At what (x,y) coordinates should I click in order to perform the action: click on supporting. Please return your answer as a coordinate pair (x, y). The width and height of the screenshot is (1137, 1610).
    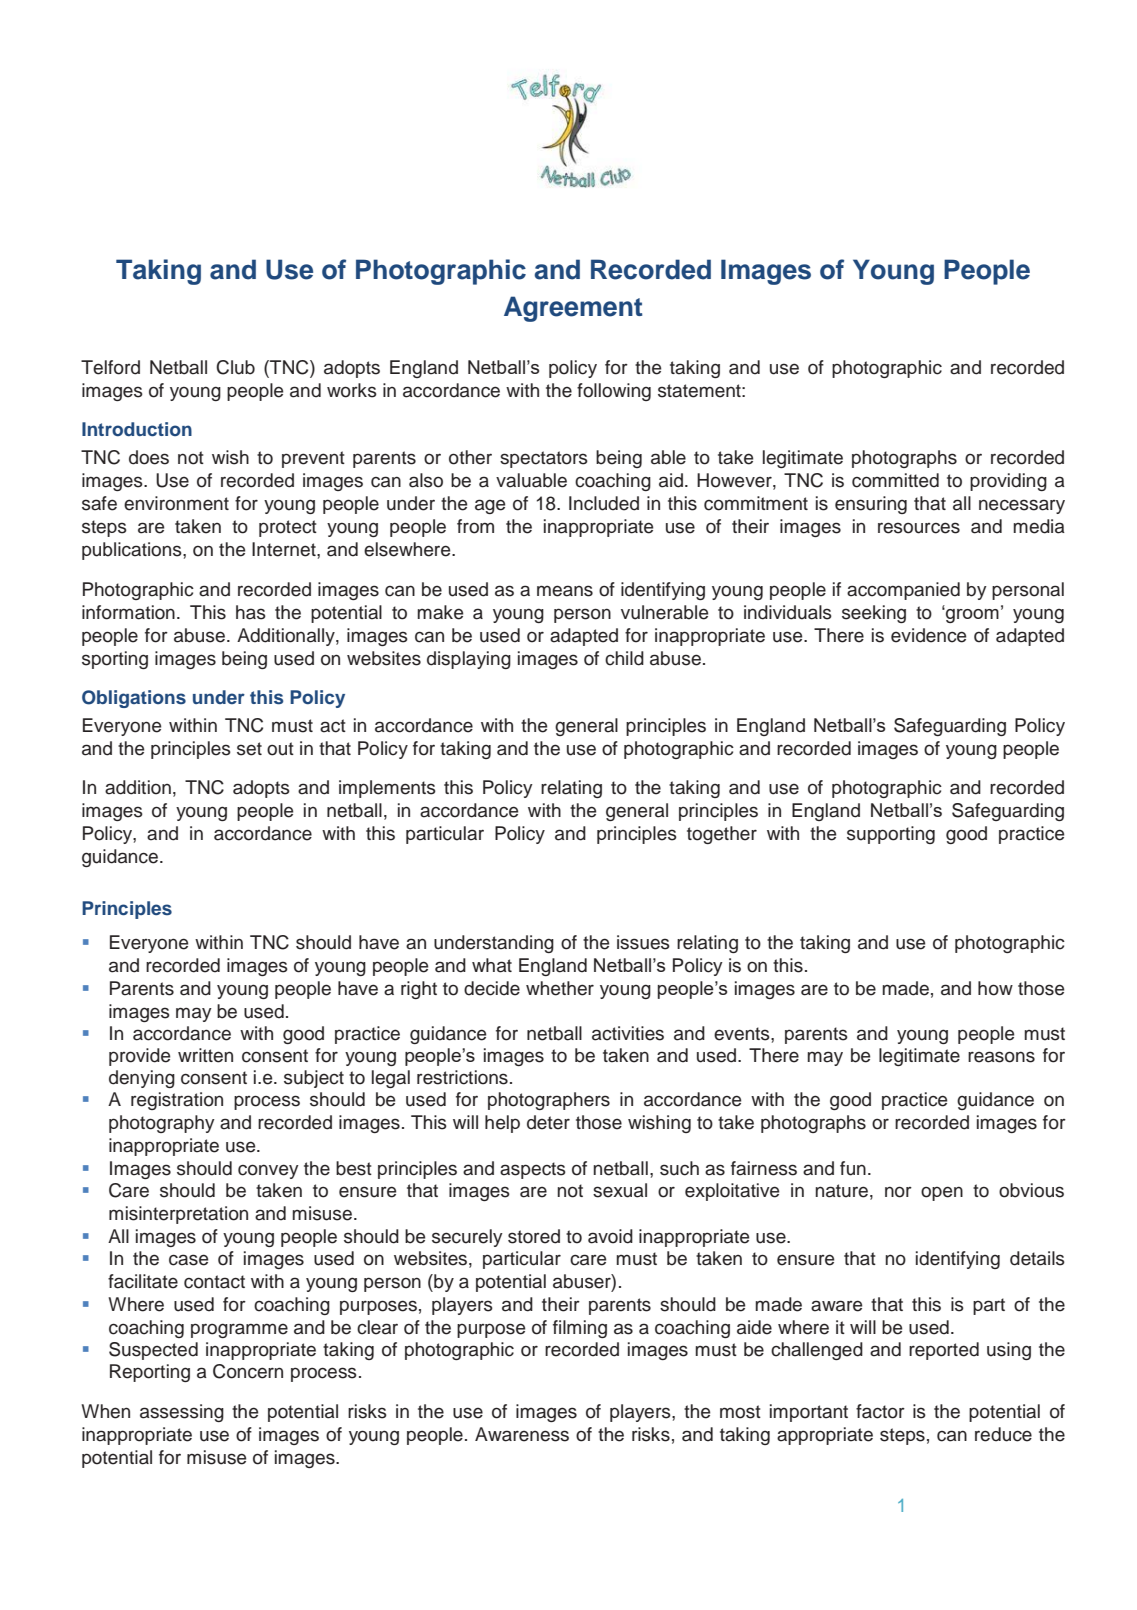
    Looking at the image, I should click on (891, 835).
